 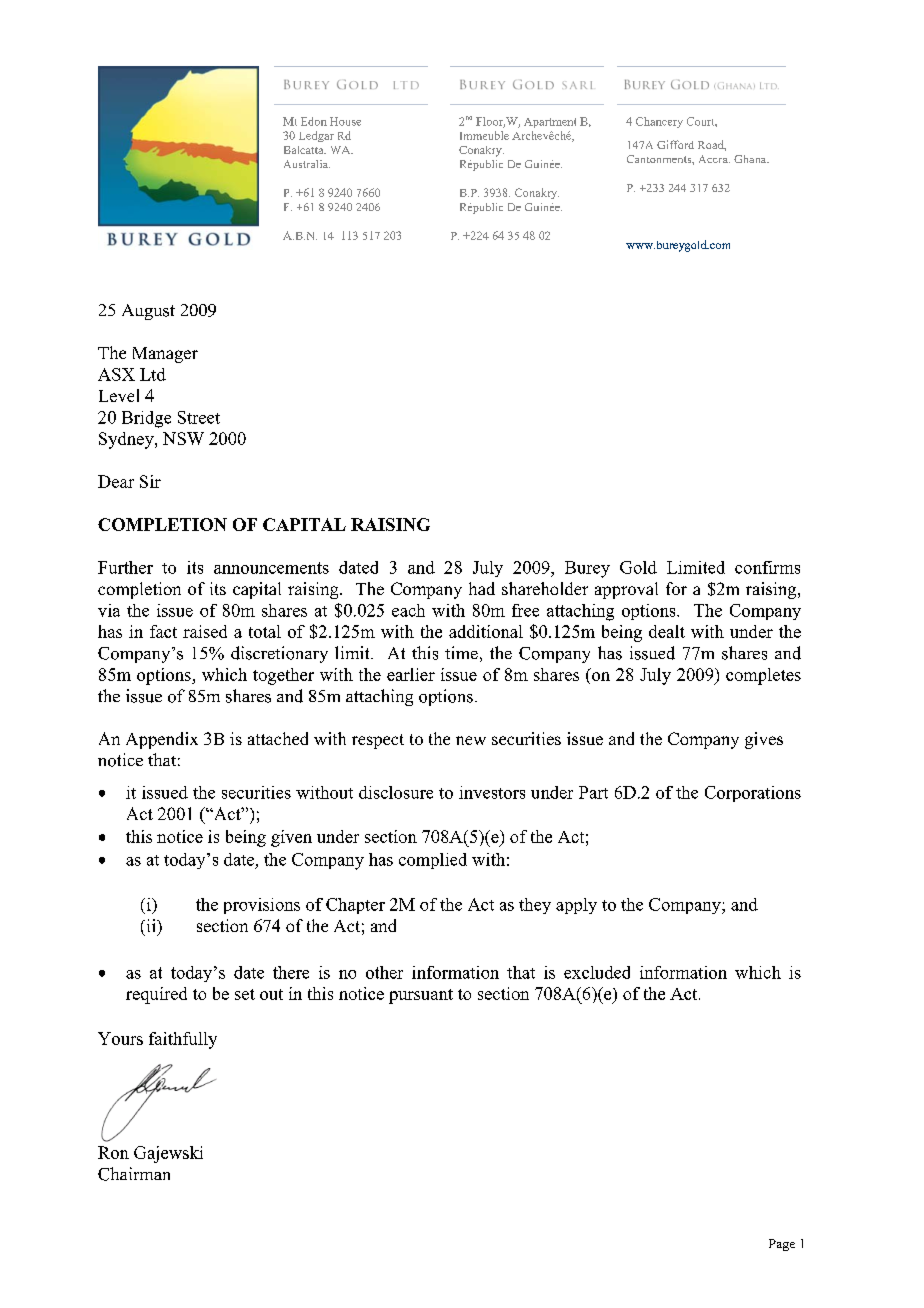 I want to click on Chairman, so click(x=134, y=1174).
